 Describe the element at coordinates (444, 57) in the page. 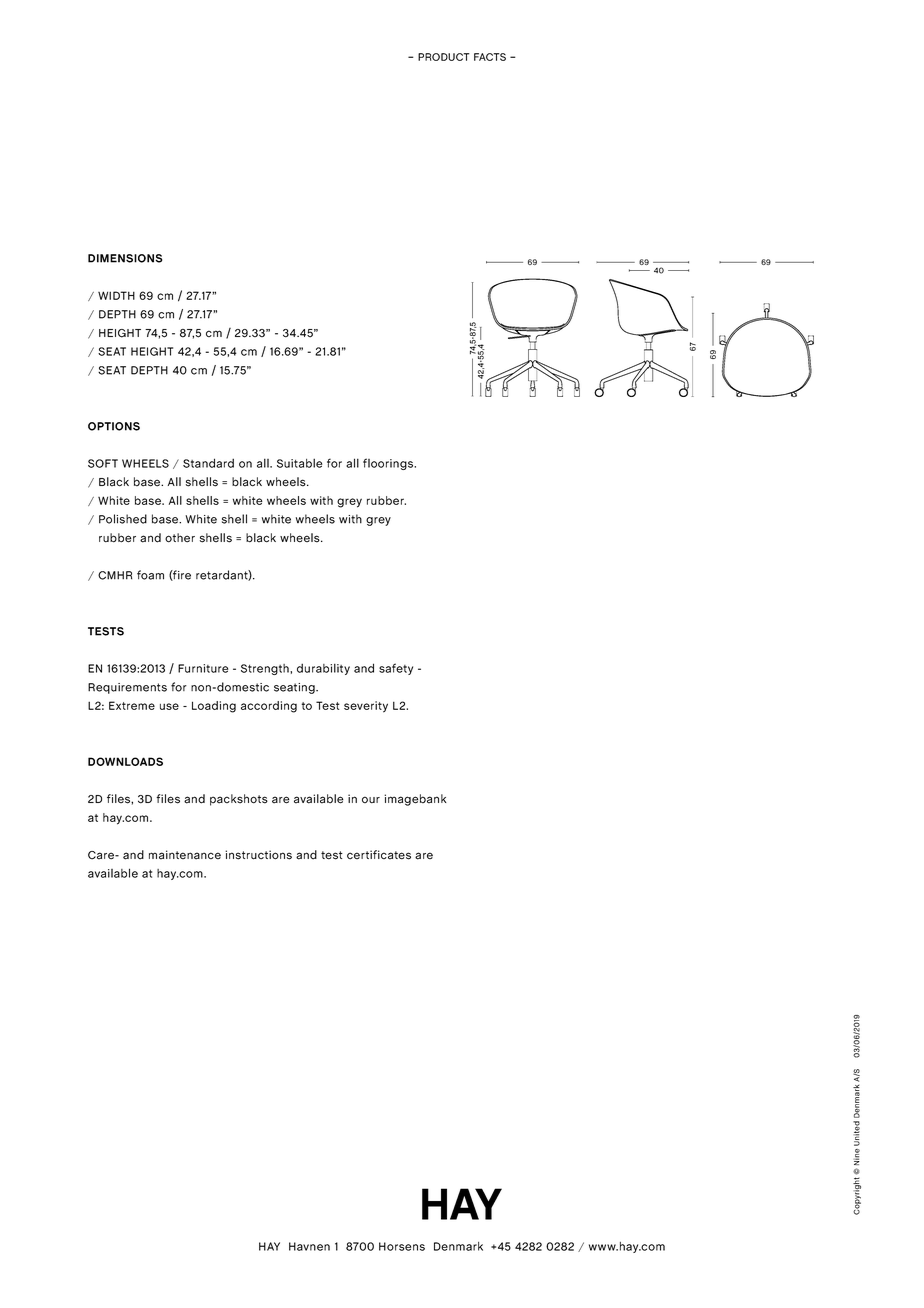

I see `PRODUCT` at that location.
